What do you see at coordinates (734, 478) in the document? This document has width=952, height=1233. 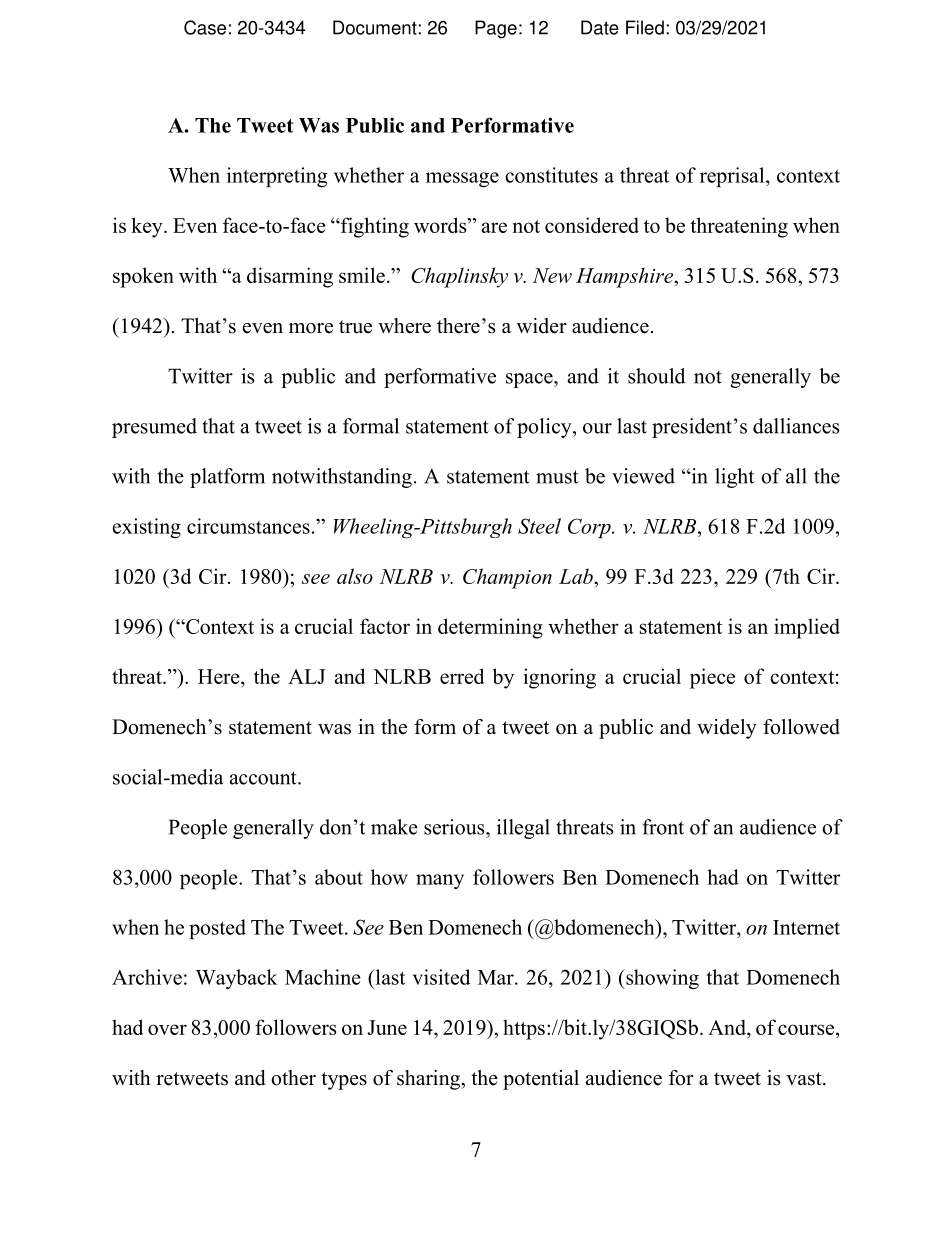 I see `light` at bounding box center [734, 478].
